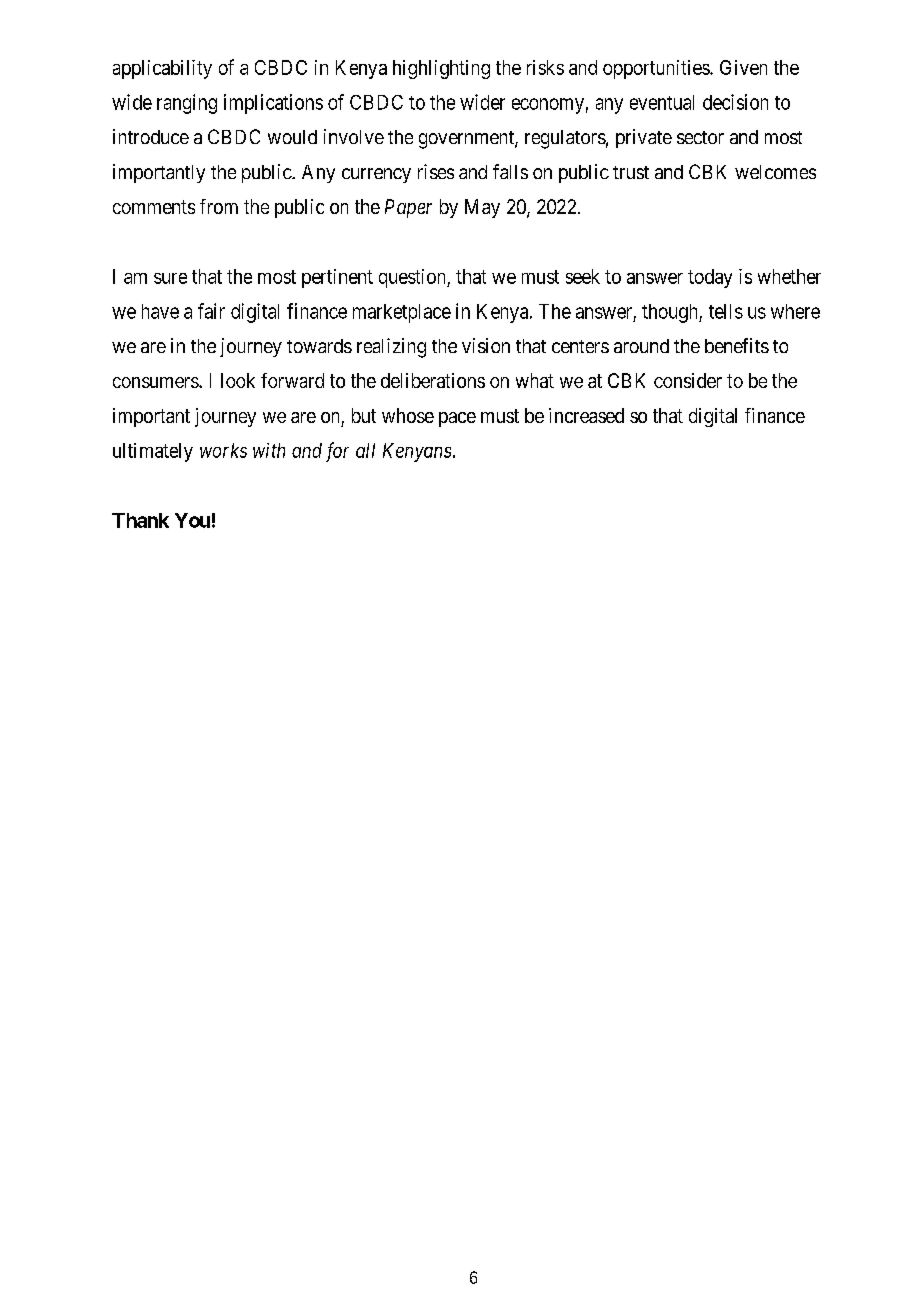 The height and width of the screenshot is (1307, 924). Describe the element at coordinates (441, 69) in the screenshot. I see `highlighting` at that location.
